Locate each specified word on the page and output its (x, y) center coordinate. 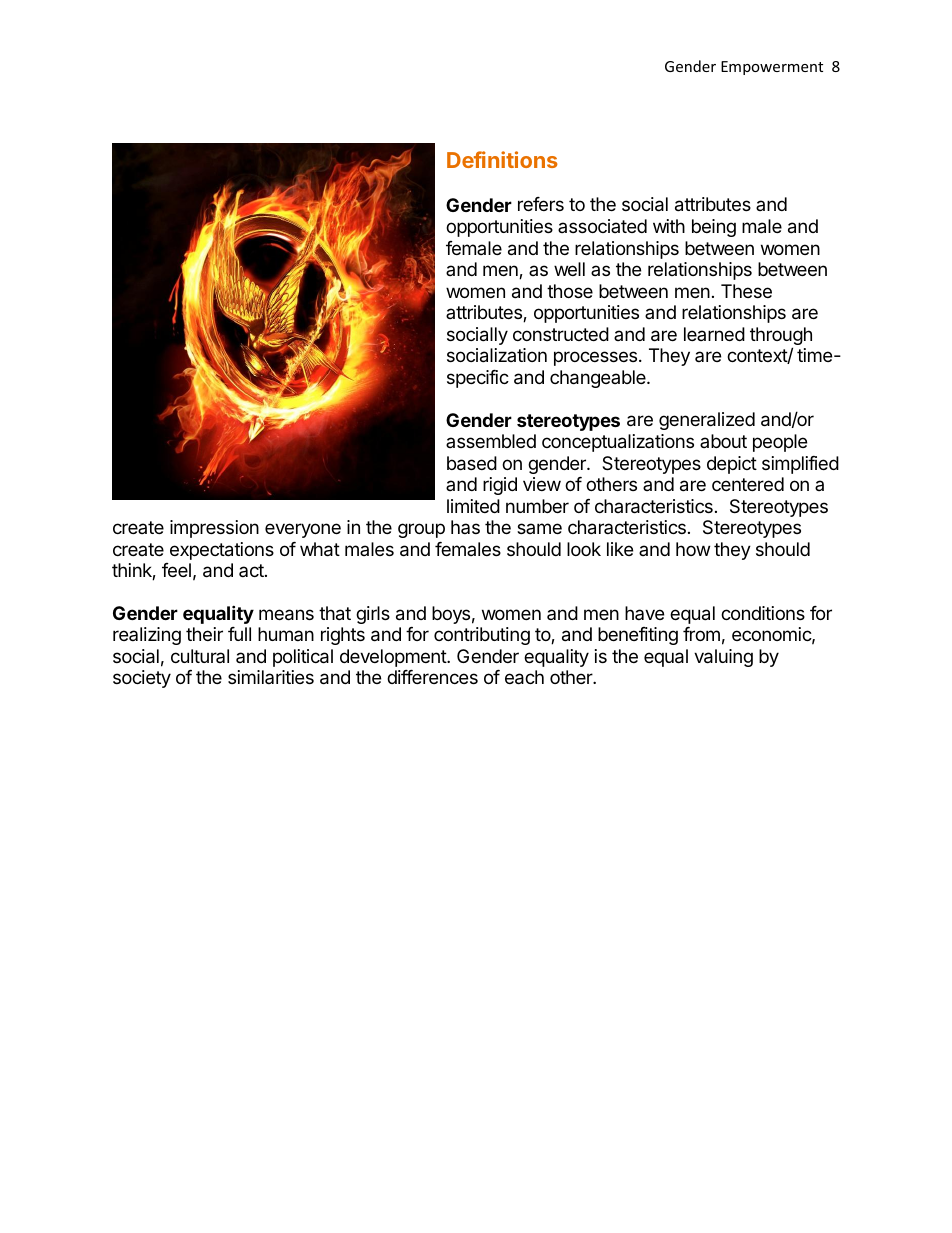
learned (714, 334)
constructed (561, 334)
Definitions (502, 159)
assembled (491, 441)
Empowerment (772, 68)
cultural (200, 656)
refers (541, 204)
